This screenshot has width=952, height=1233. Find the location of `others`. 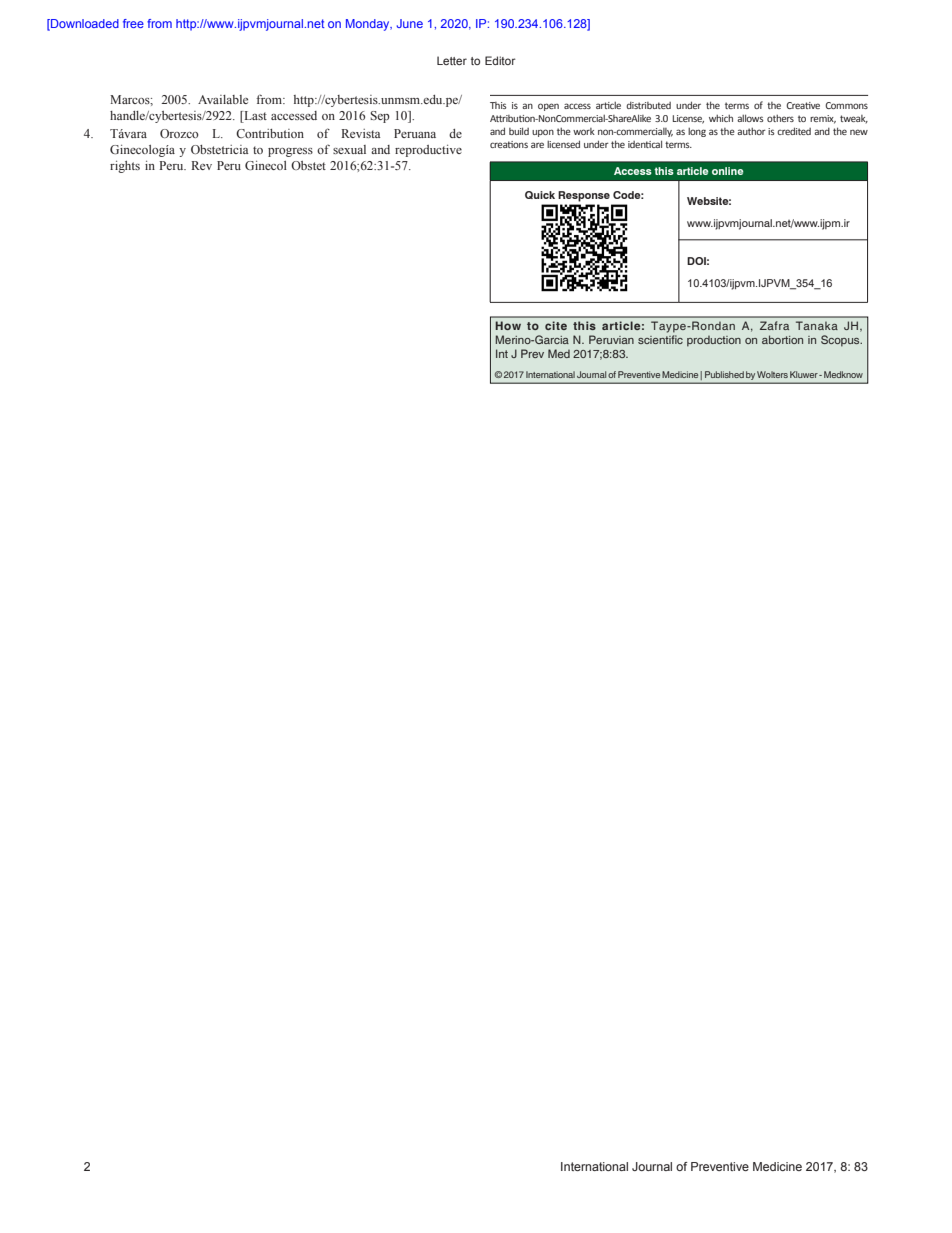

others is located at coordinates (780, 118).
